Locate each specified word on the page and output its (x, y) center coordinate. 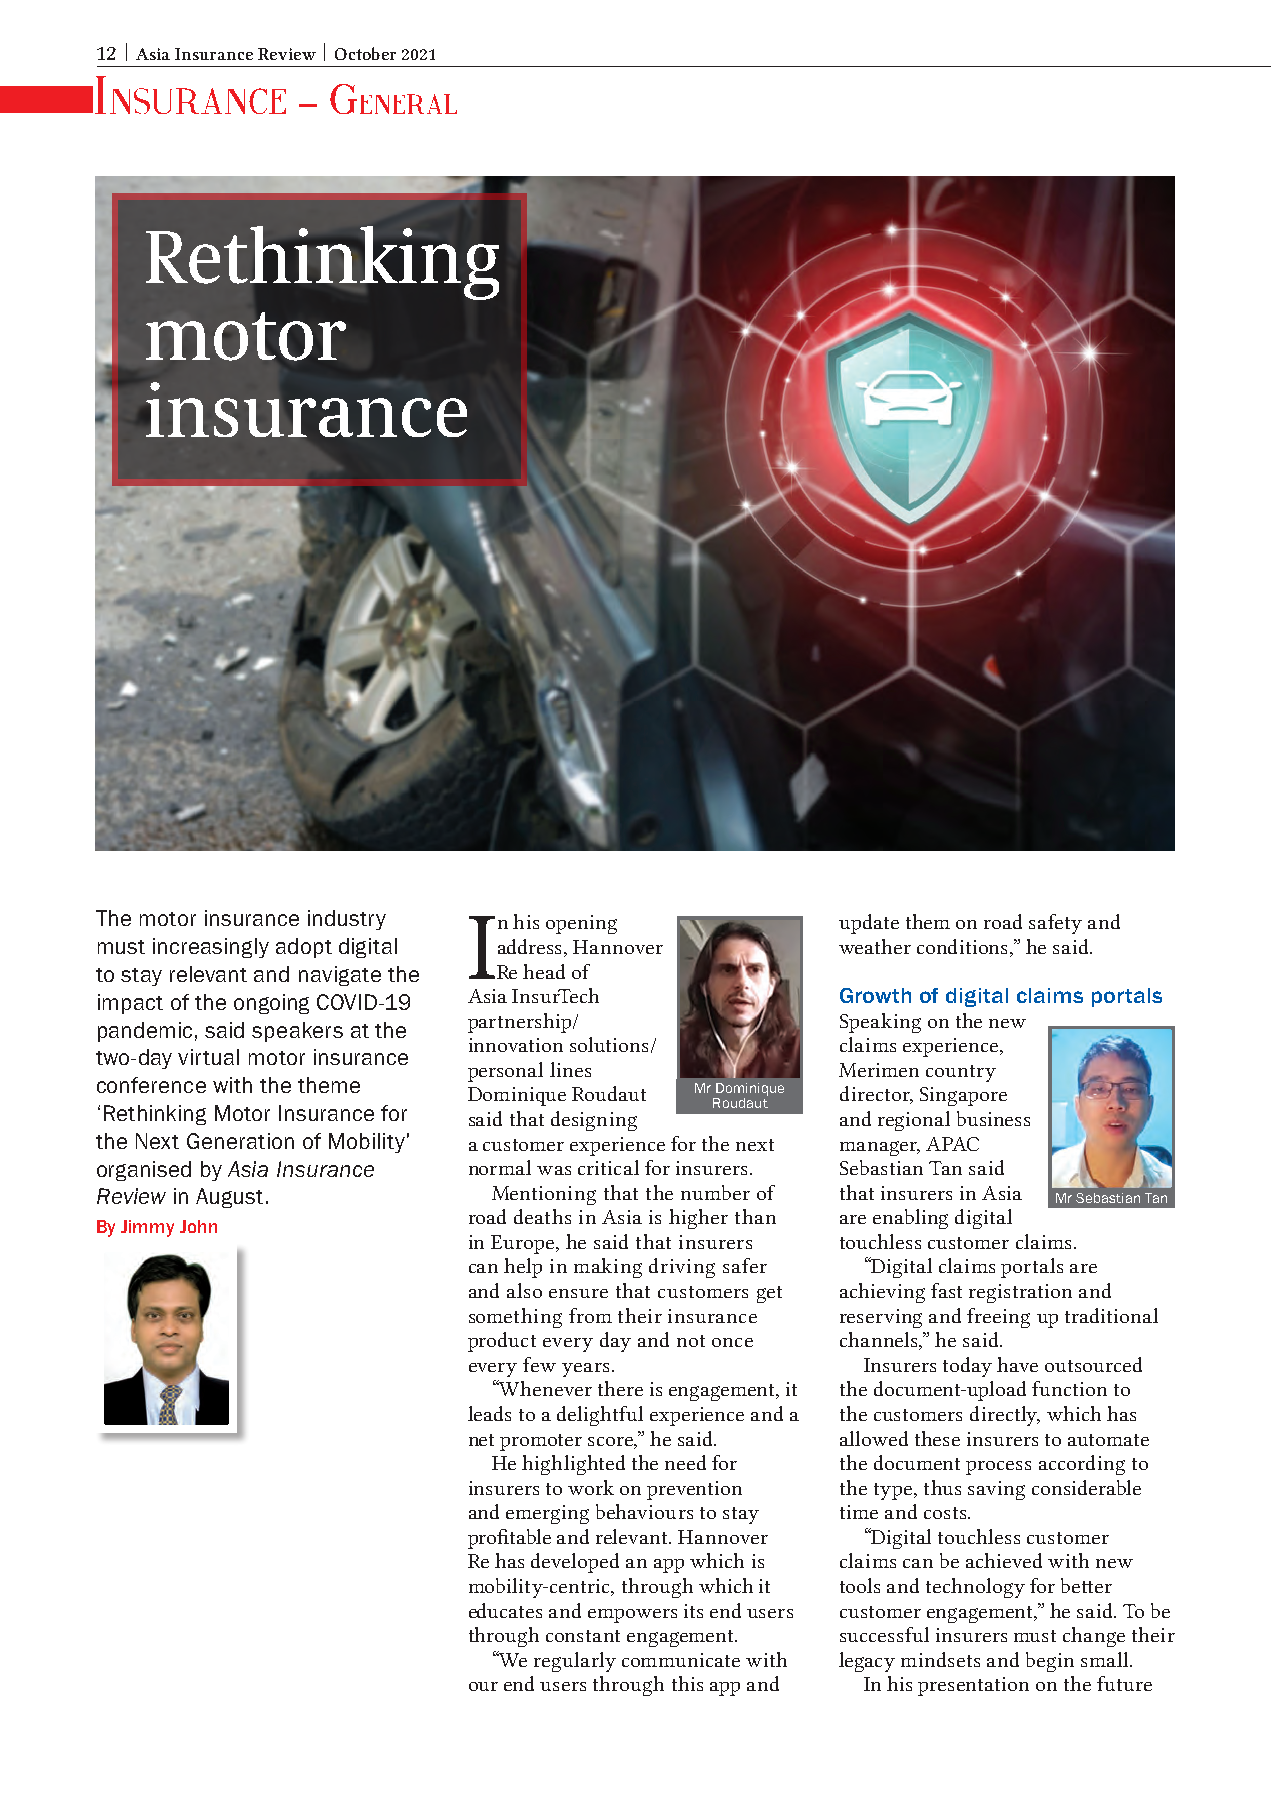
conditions (964, 948)
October (365, 53)
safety (1055, 924)
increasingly (211, 948)
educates (505, 1610)
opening (581, 924)
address (531, 948)
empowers (632, 1616)
